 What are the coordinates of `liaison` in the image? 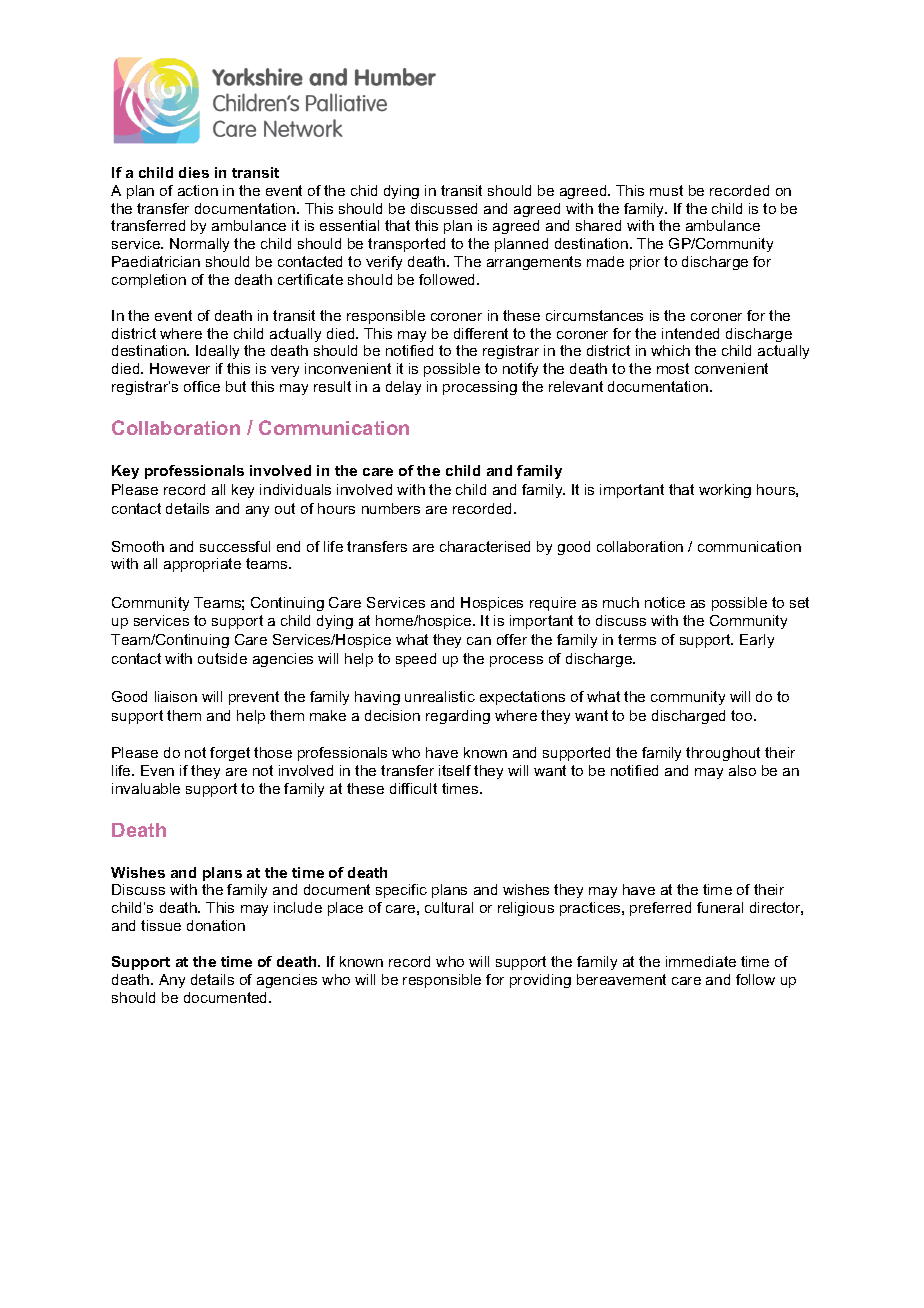 It's located at (176, 696).
